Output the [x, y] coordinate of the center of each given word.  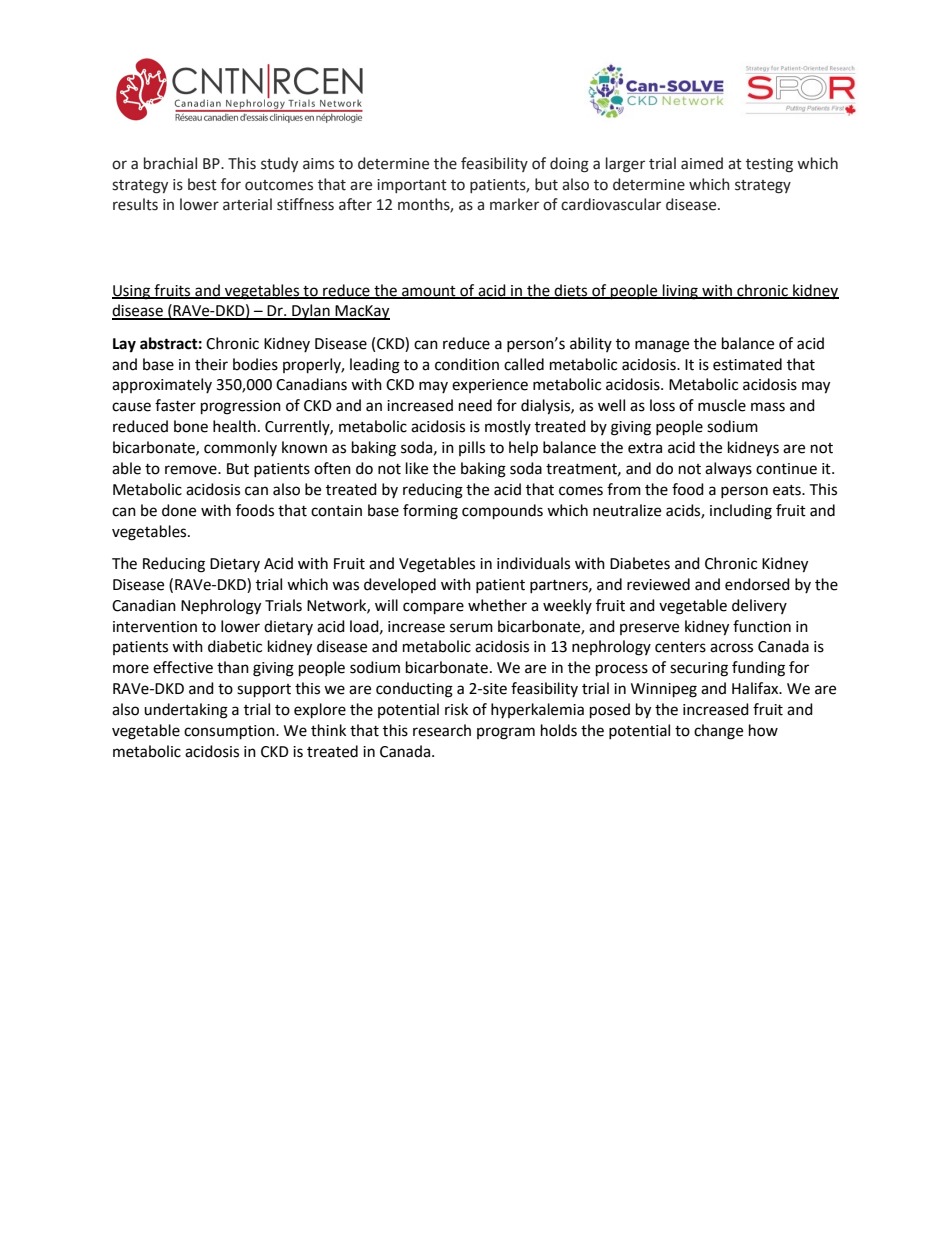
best [202, 184]
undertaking [186, 711]
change [718, 732]
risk [456, 709]
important [412, 186]
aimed [702, 163]
